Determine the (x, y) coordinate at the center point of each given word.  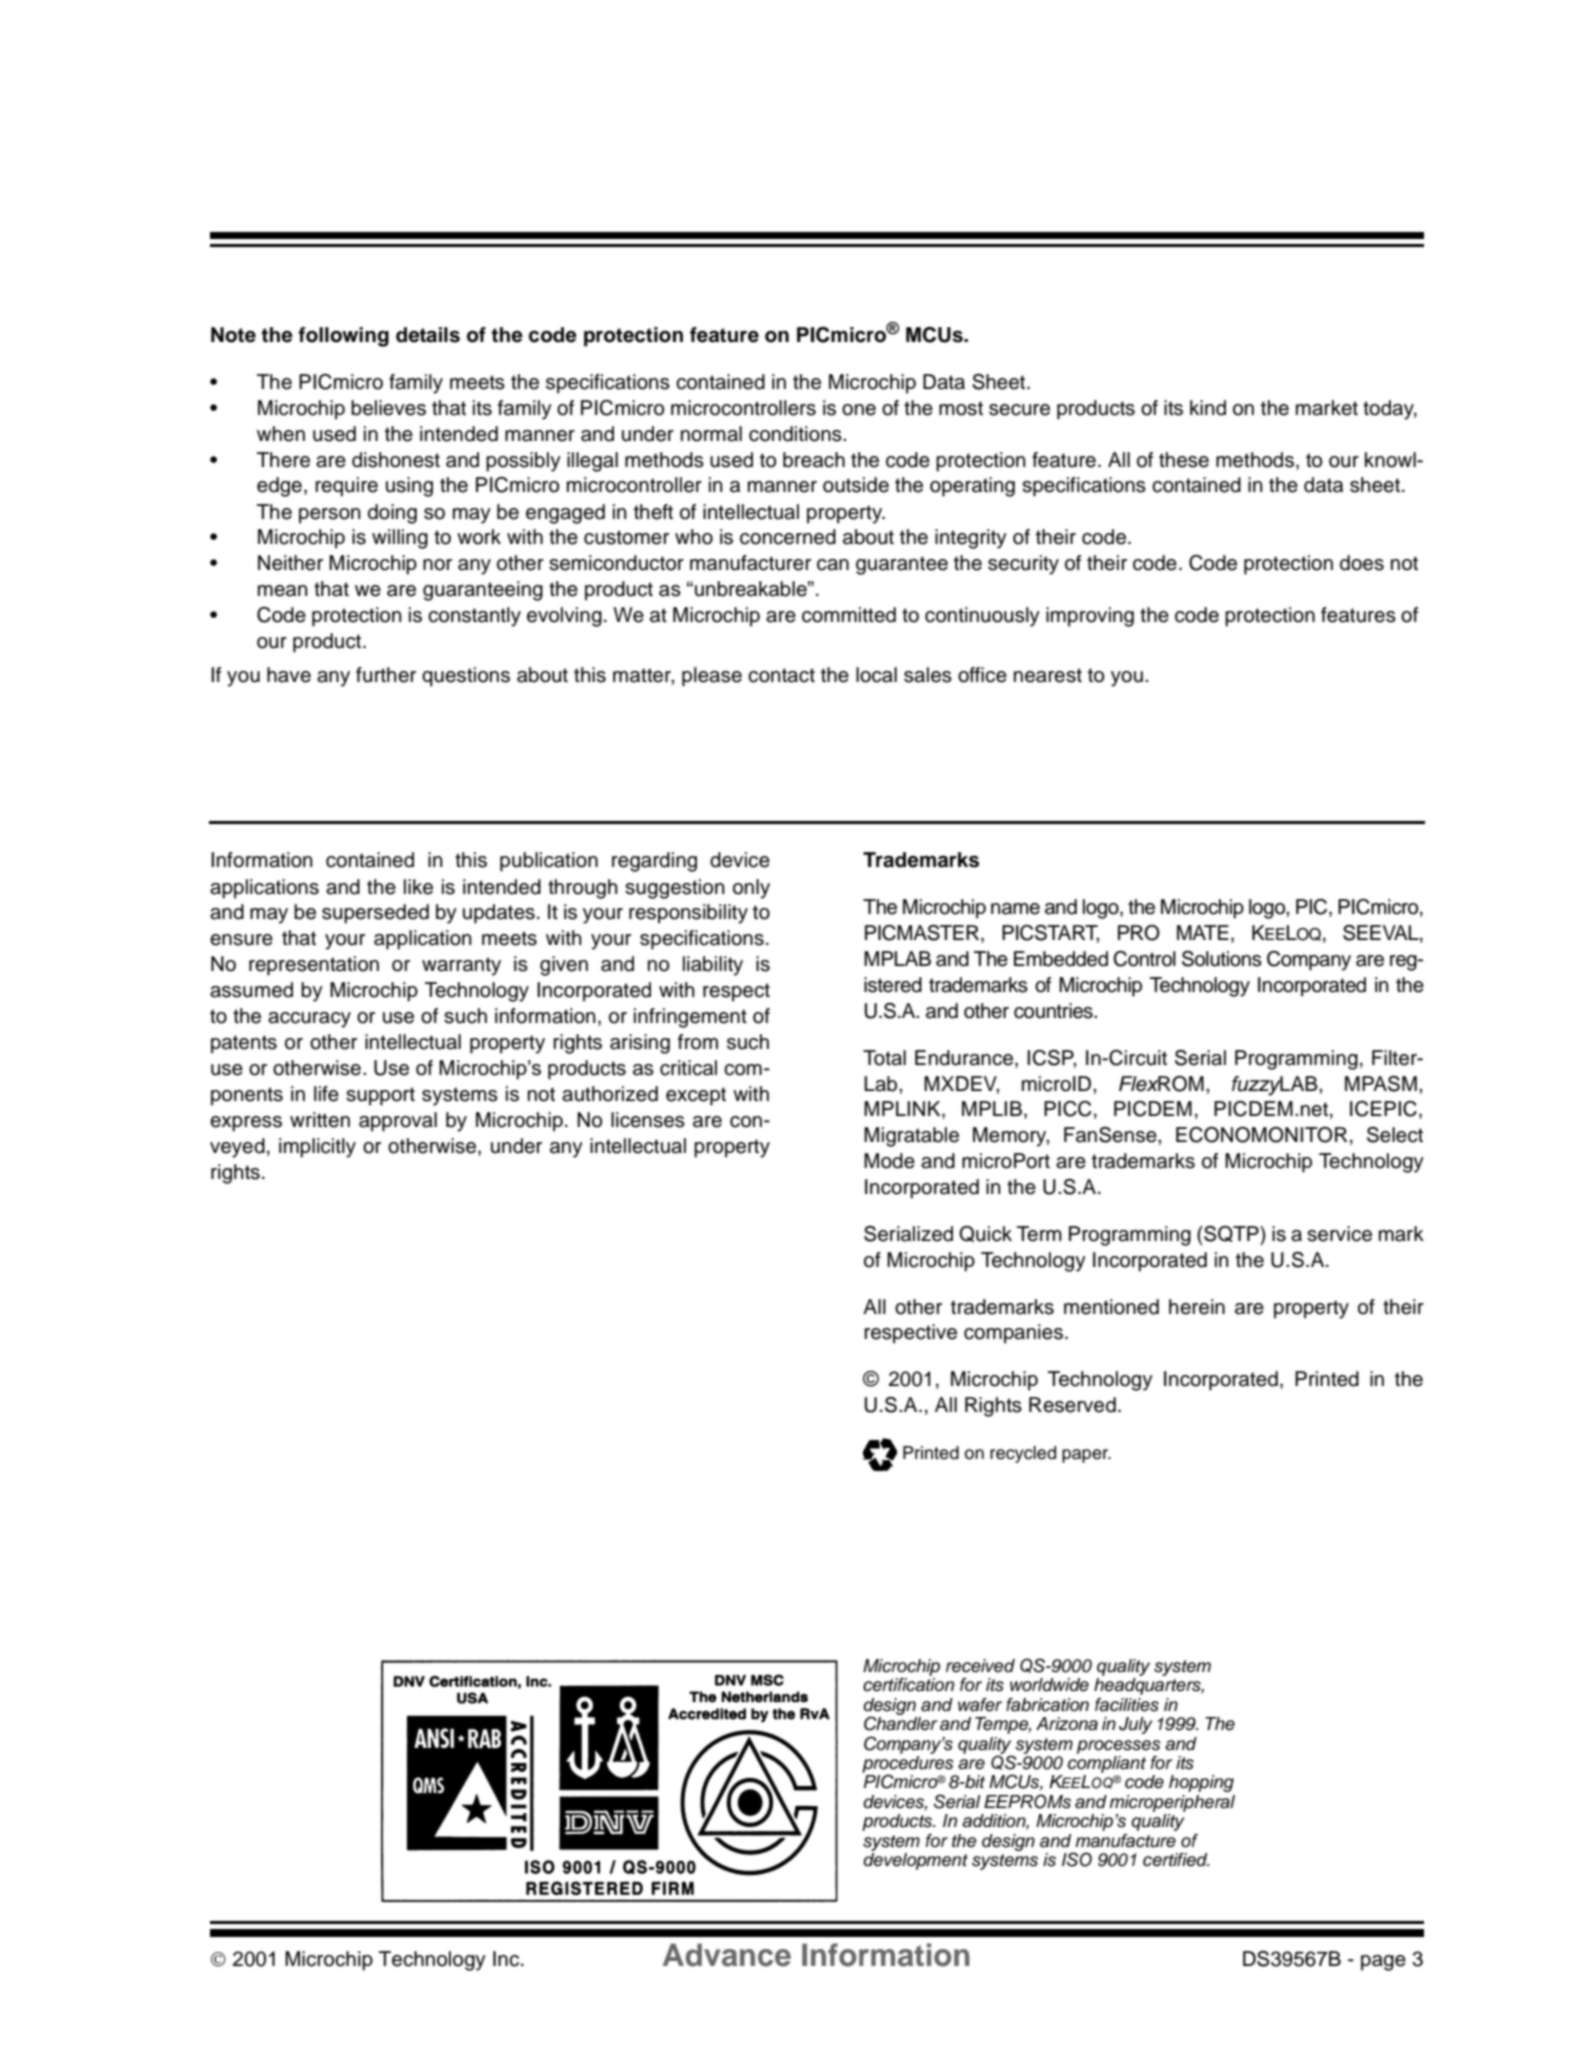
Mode (889, 1161)
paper (1086, 1456)
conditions (796, 434)
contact (781, 675)
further (386, 675)
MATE (1203, 932)
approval (398, 1122)
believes (388, 408)
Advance (727, 1955)
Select (1395, 1135)
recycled (1023, 1454)
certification (908, 1685)
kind (1208, 408)
